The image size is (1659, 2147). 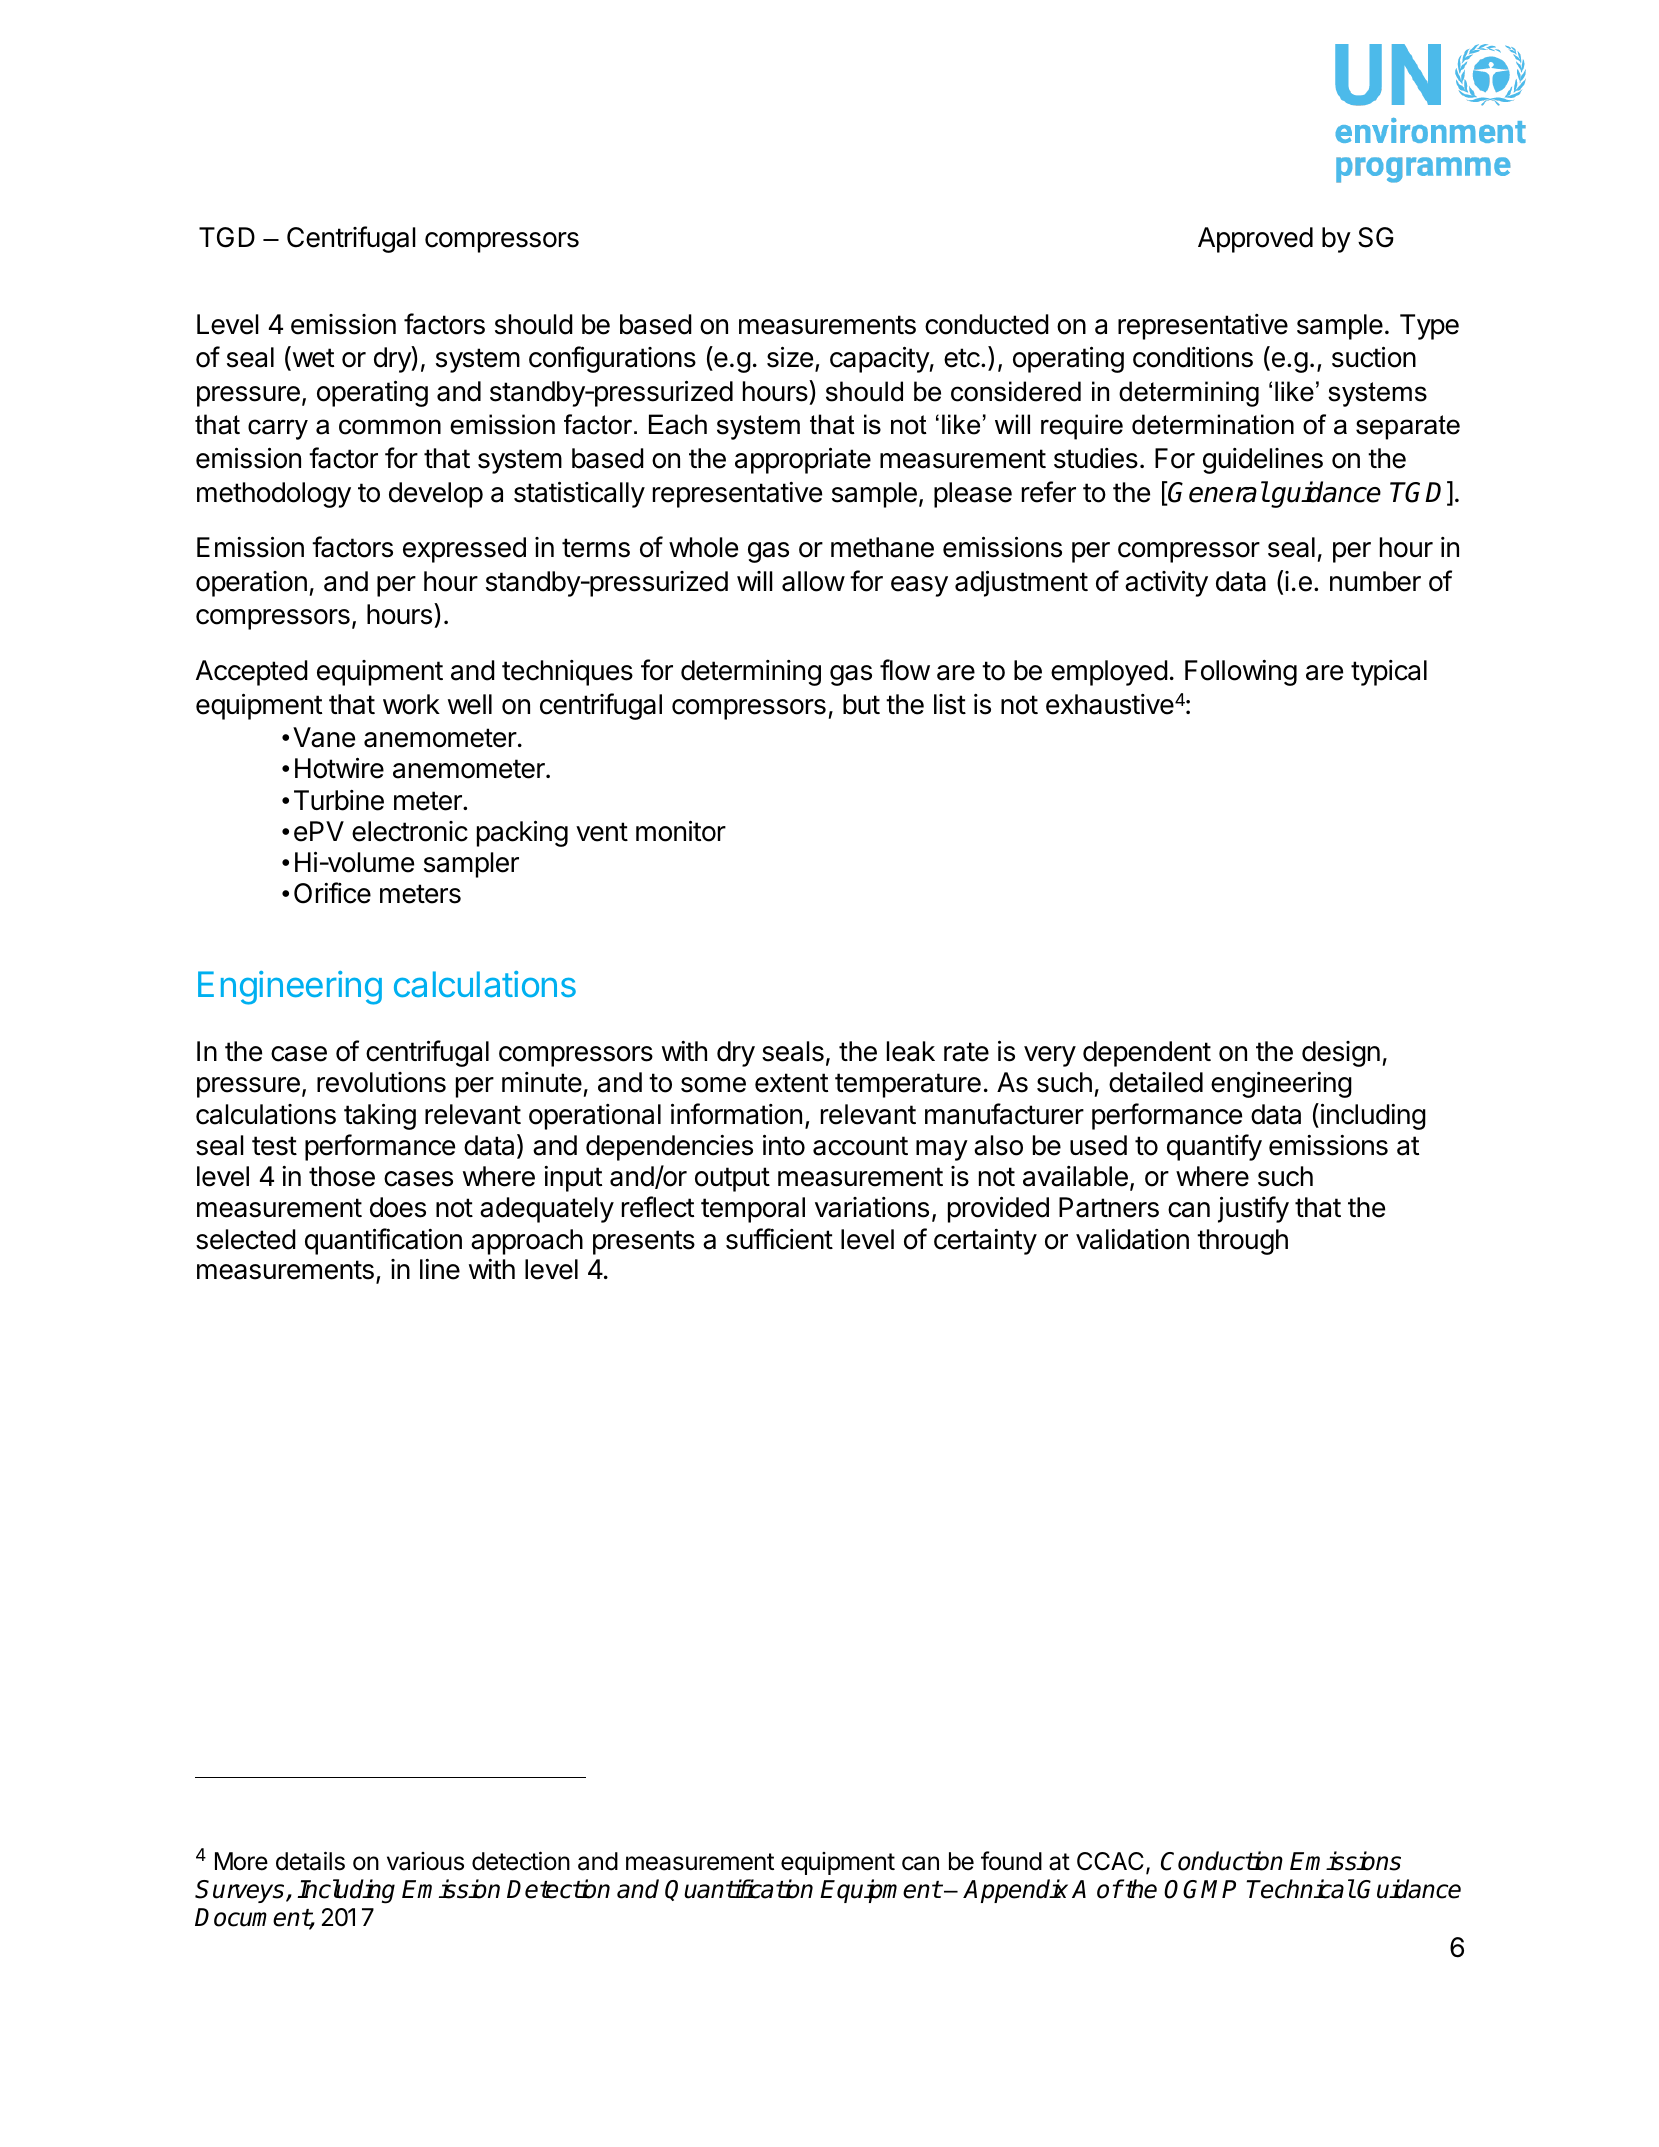 I want to click on revolutions, so click(x=381, y=1082).
